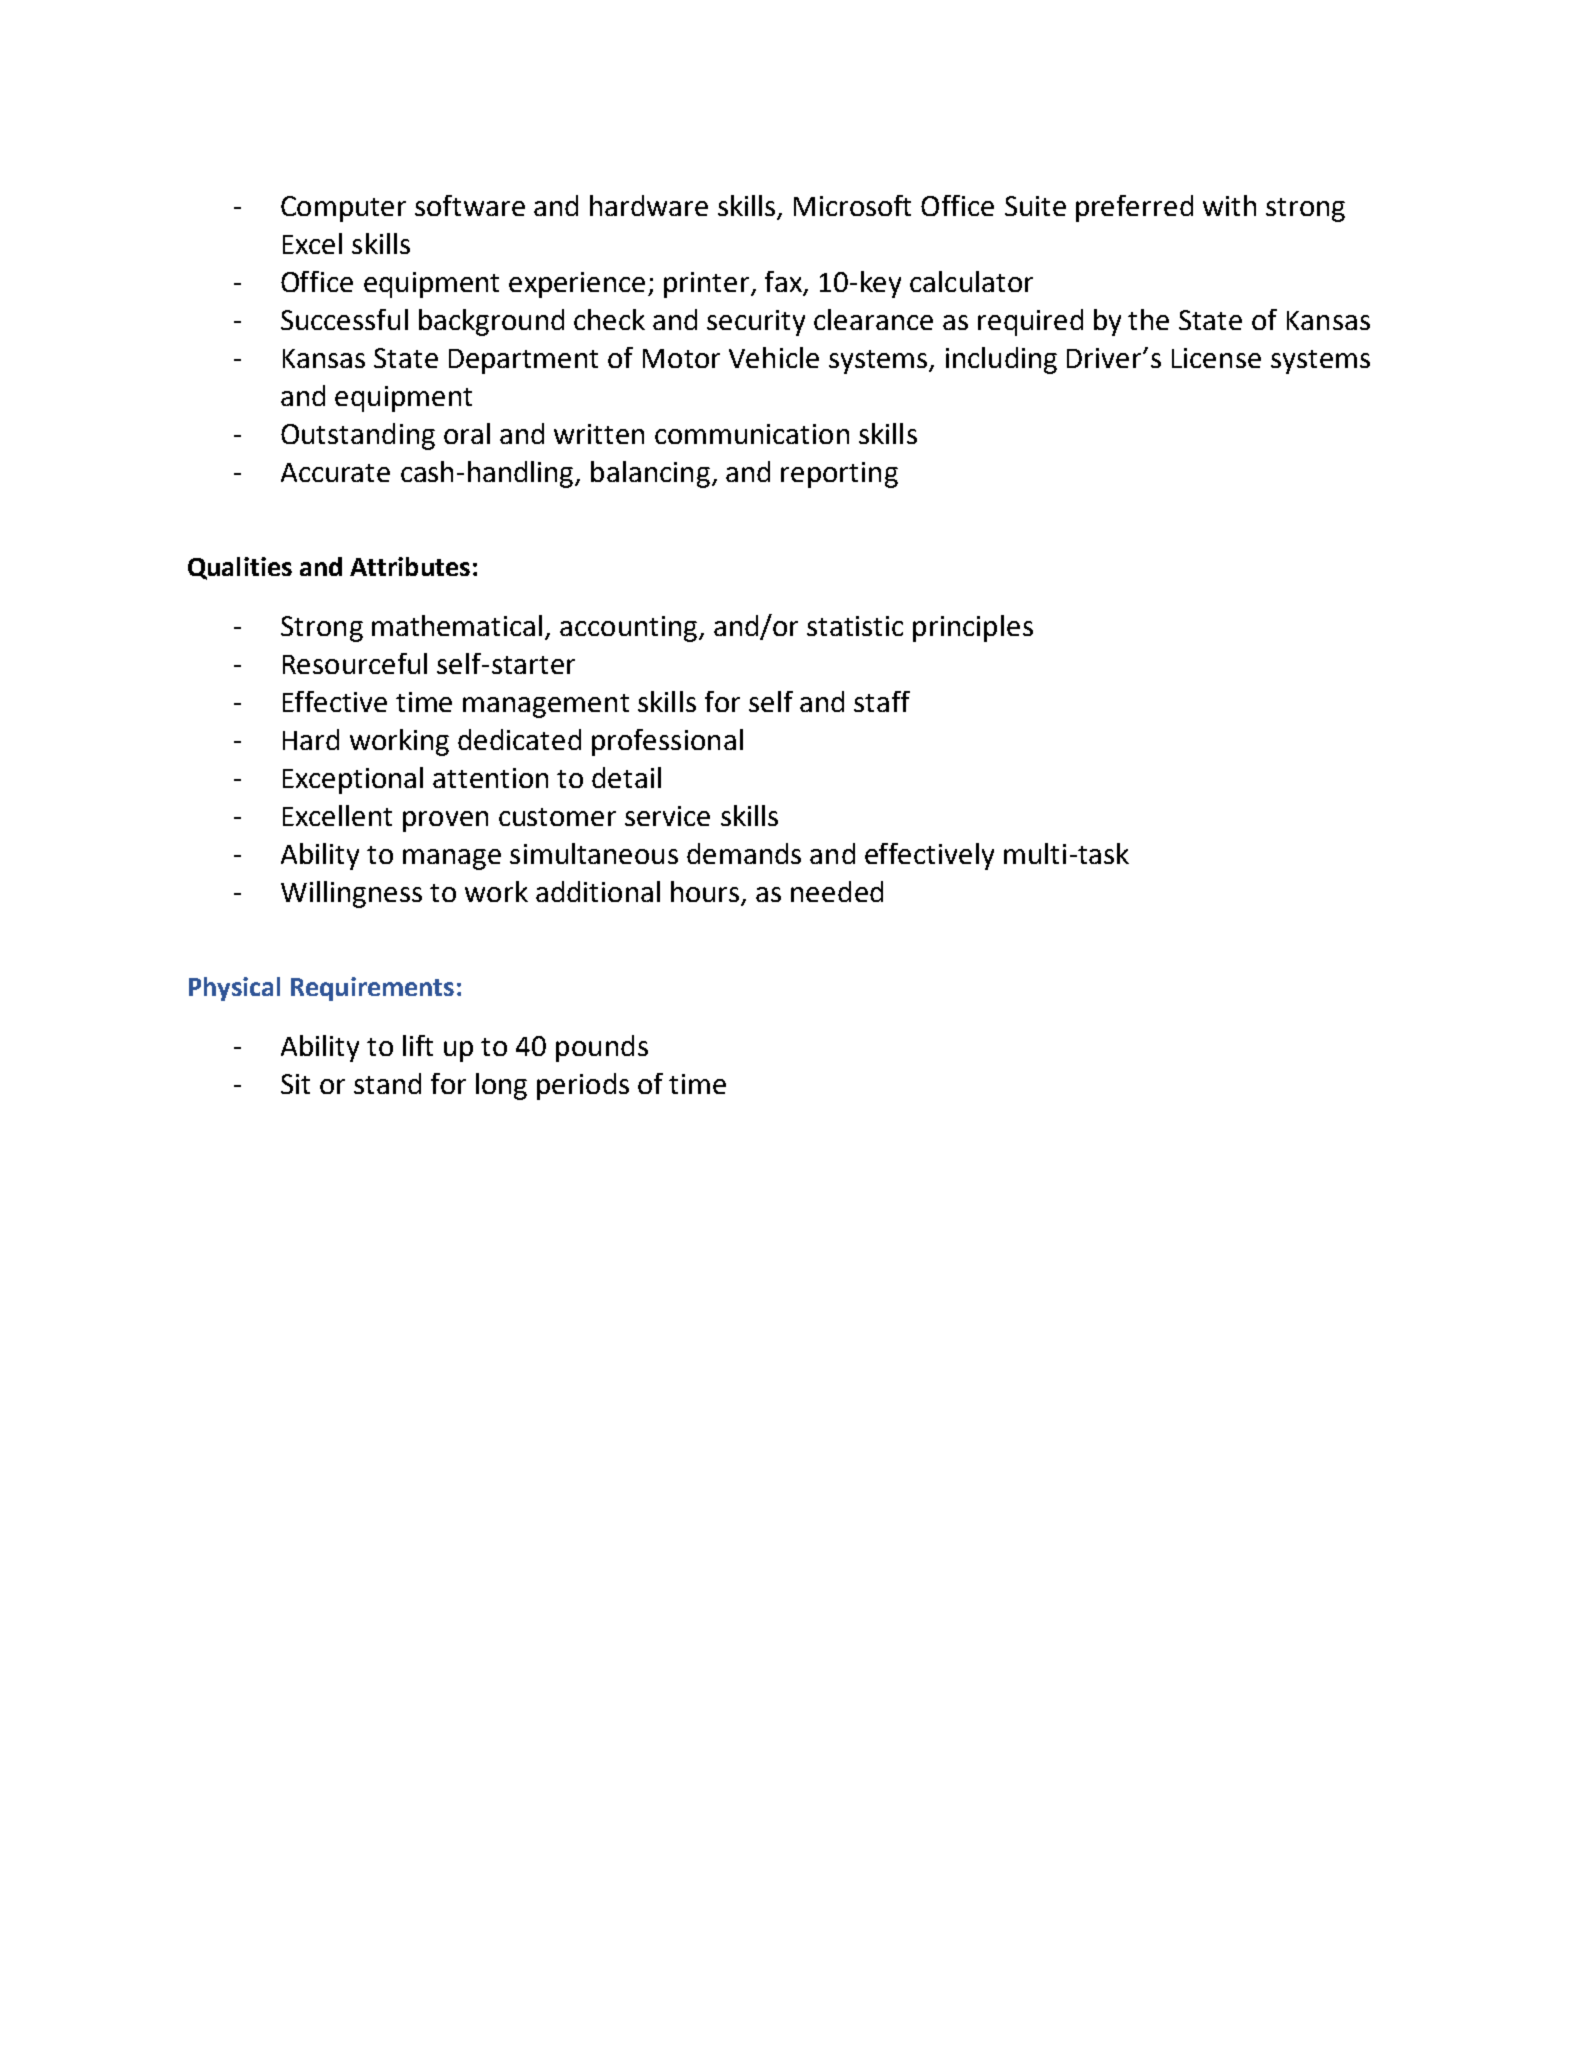 This screenshot has height=2052, width=1586. I want to click on preferred, so click(1134, 208).
